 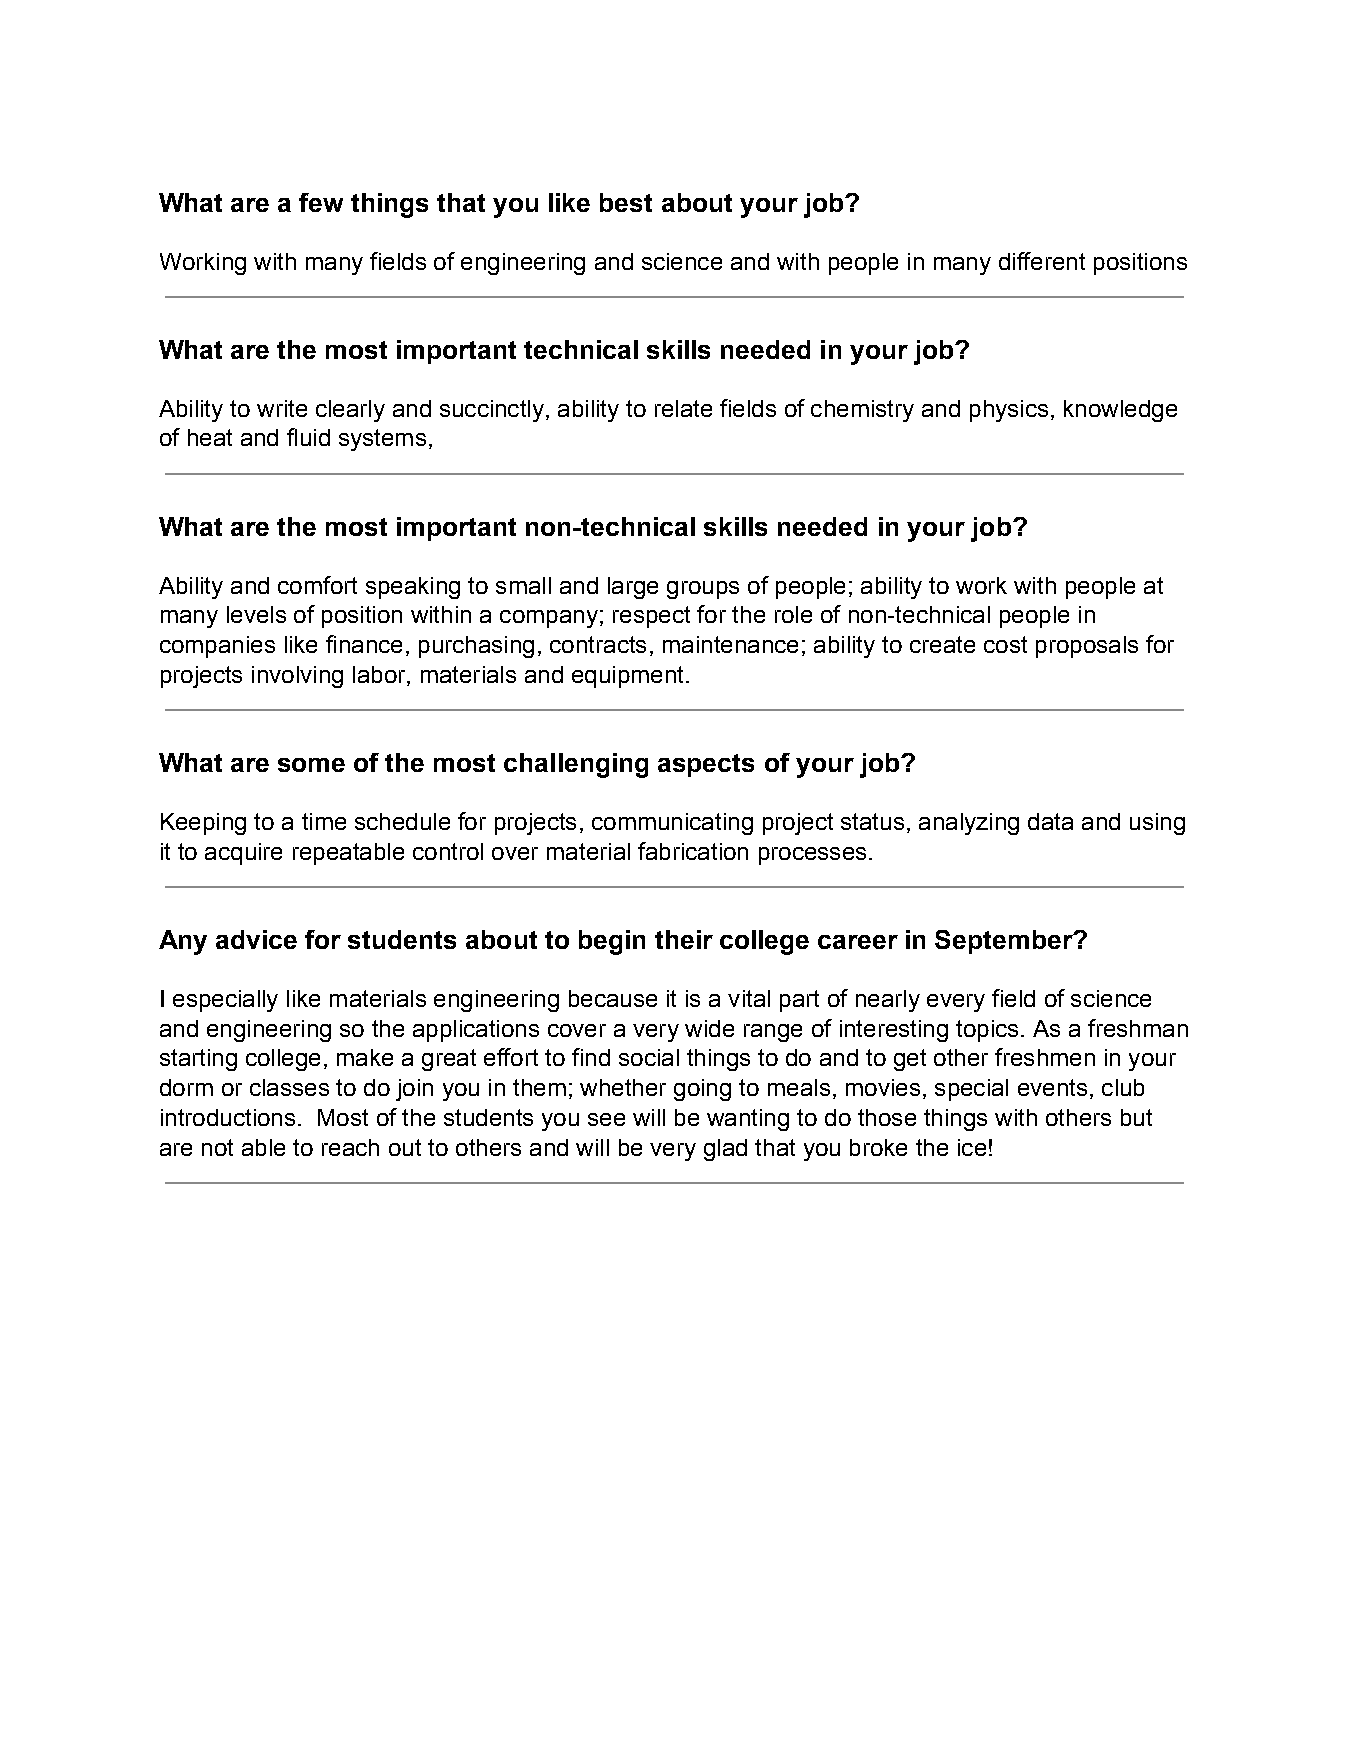 What do you see at coordinates (1009, 411) in the document?
I see `physics` at bounding box center [1009, 411].
